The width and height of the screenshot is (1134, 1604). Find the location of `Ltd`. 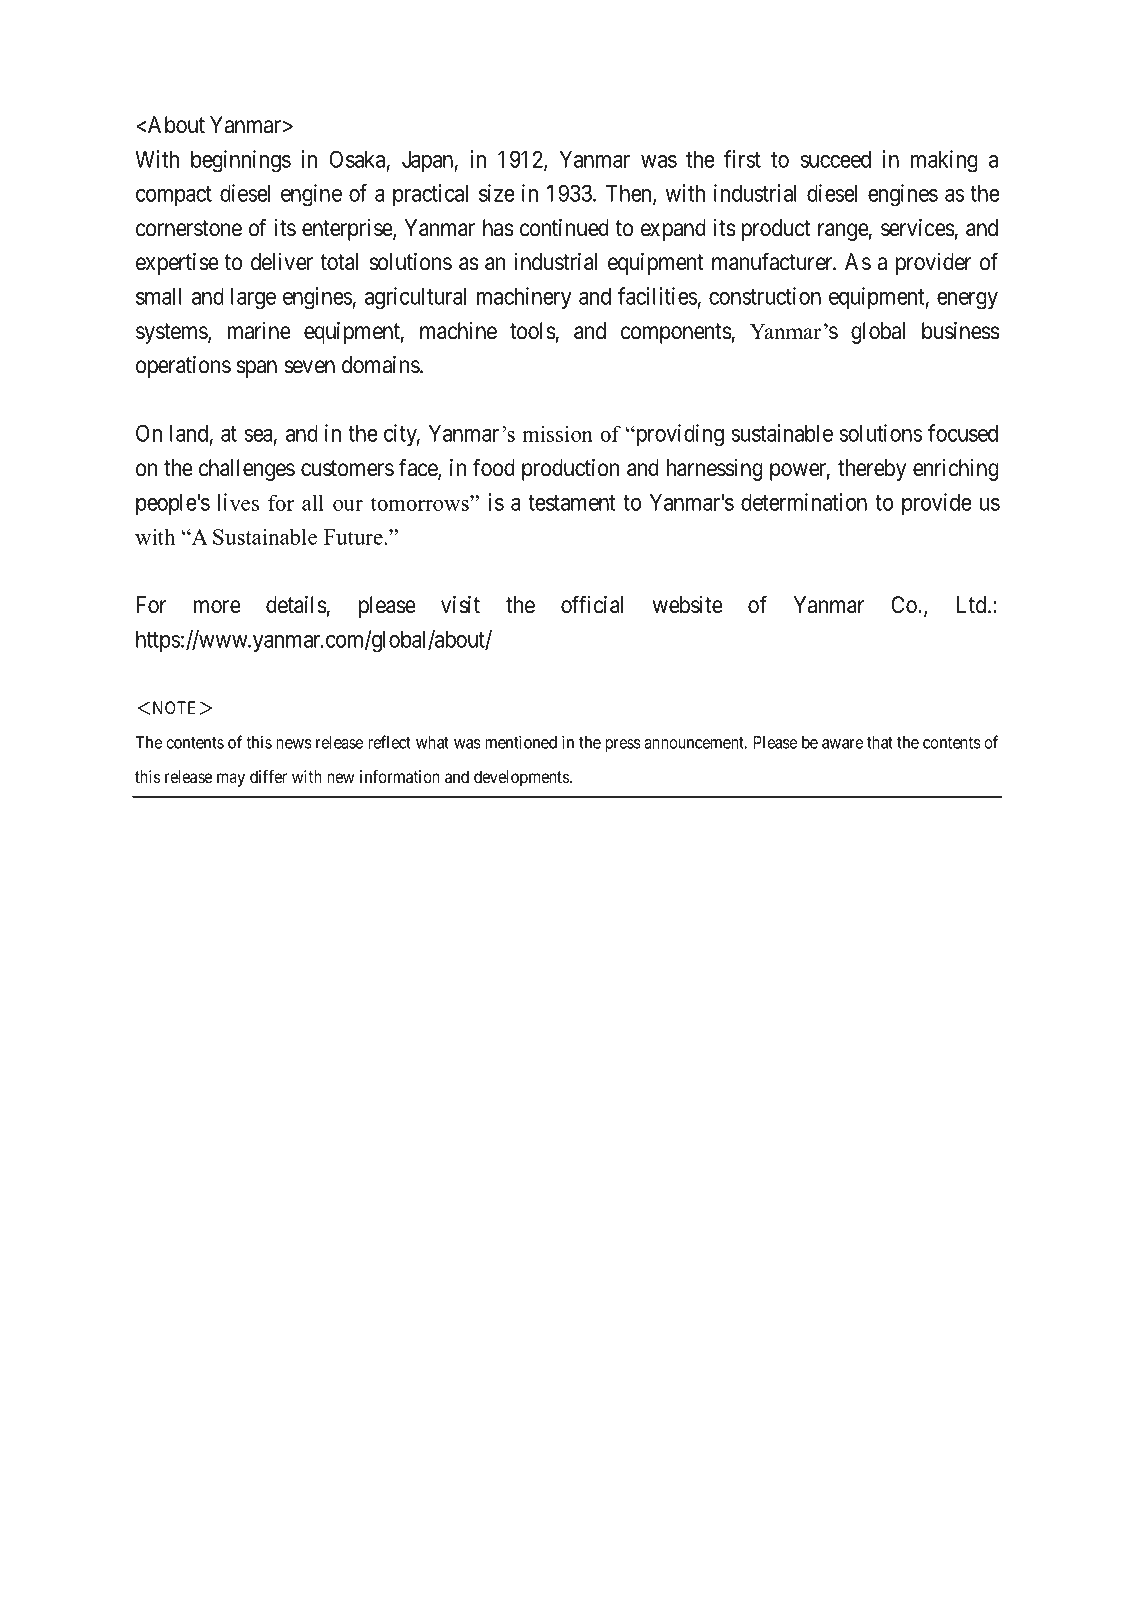

Ltd is located at coordinates (972, 605).
